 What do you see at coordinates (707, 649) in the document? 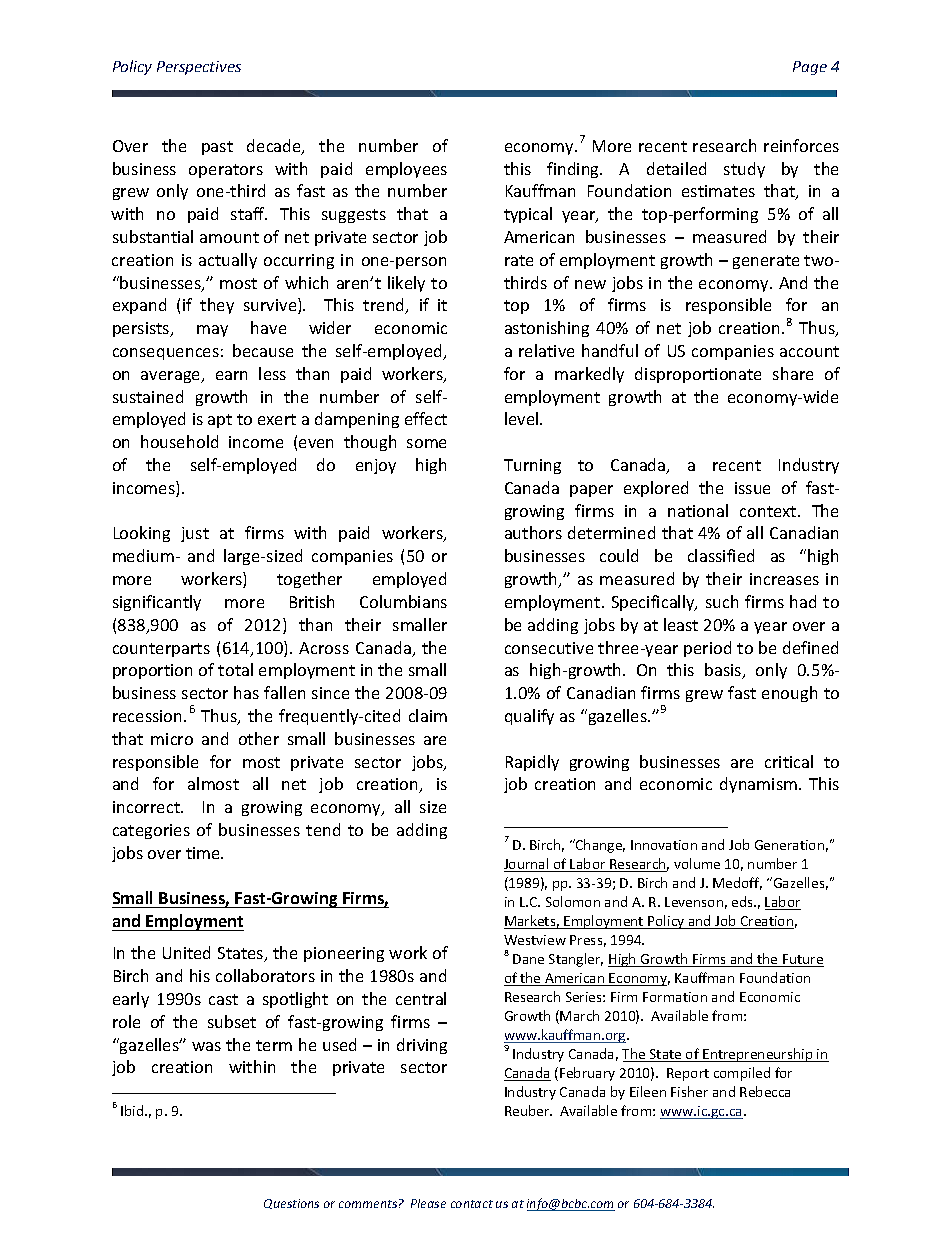
I see `period` at bounding box center [707, 649].
